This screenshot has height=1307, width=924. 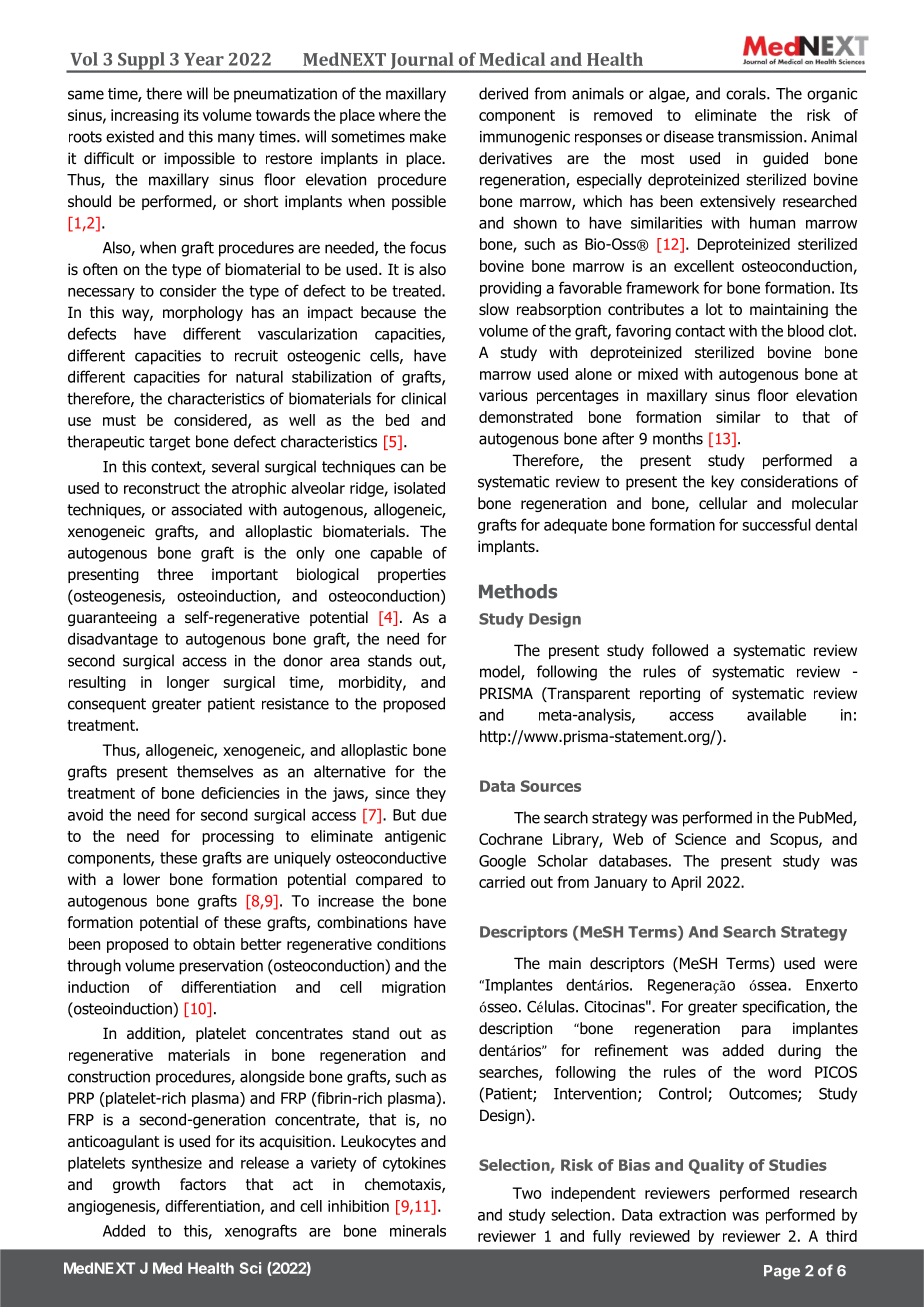 I want to click on factors, so click(x=203, y=1184).
